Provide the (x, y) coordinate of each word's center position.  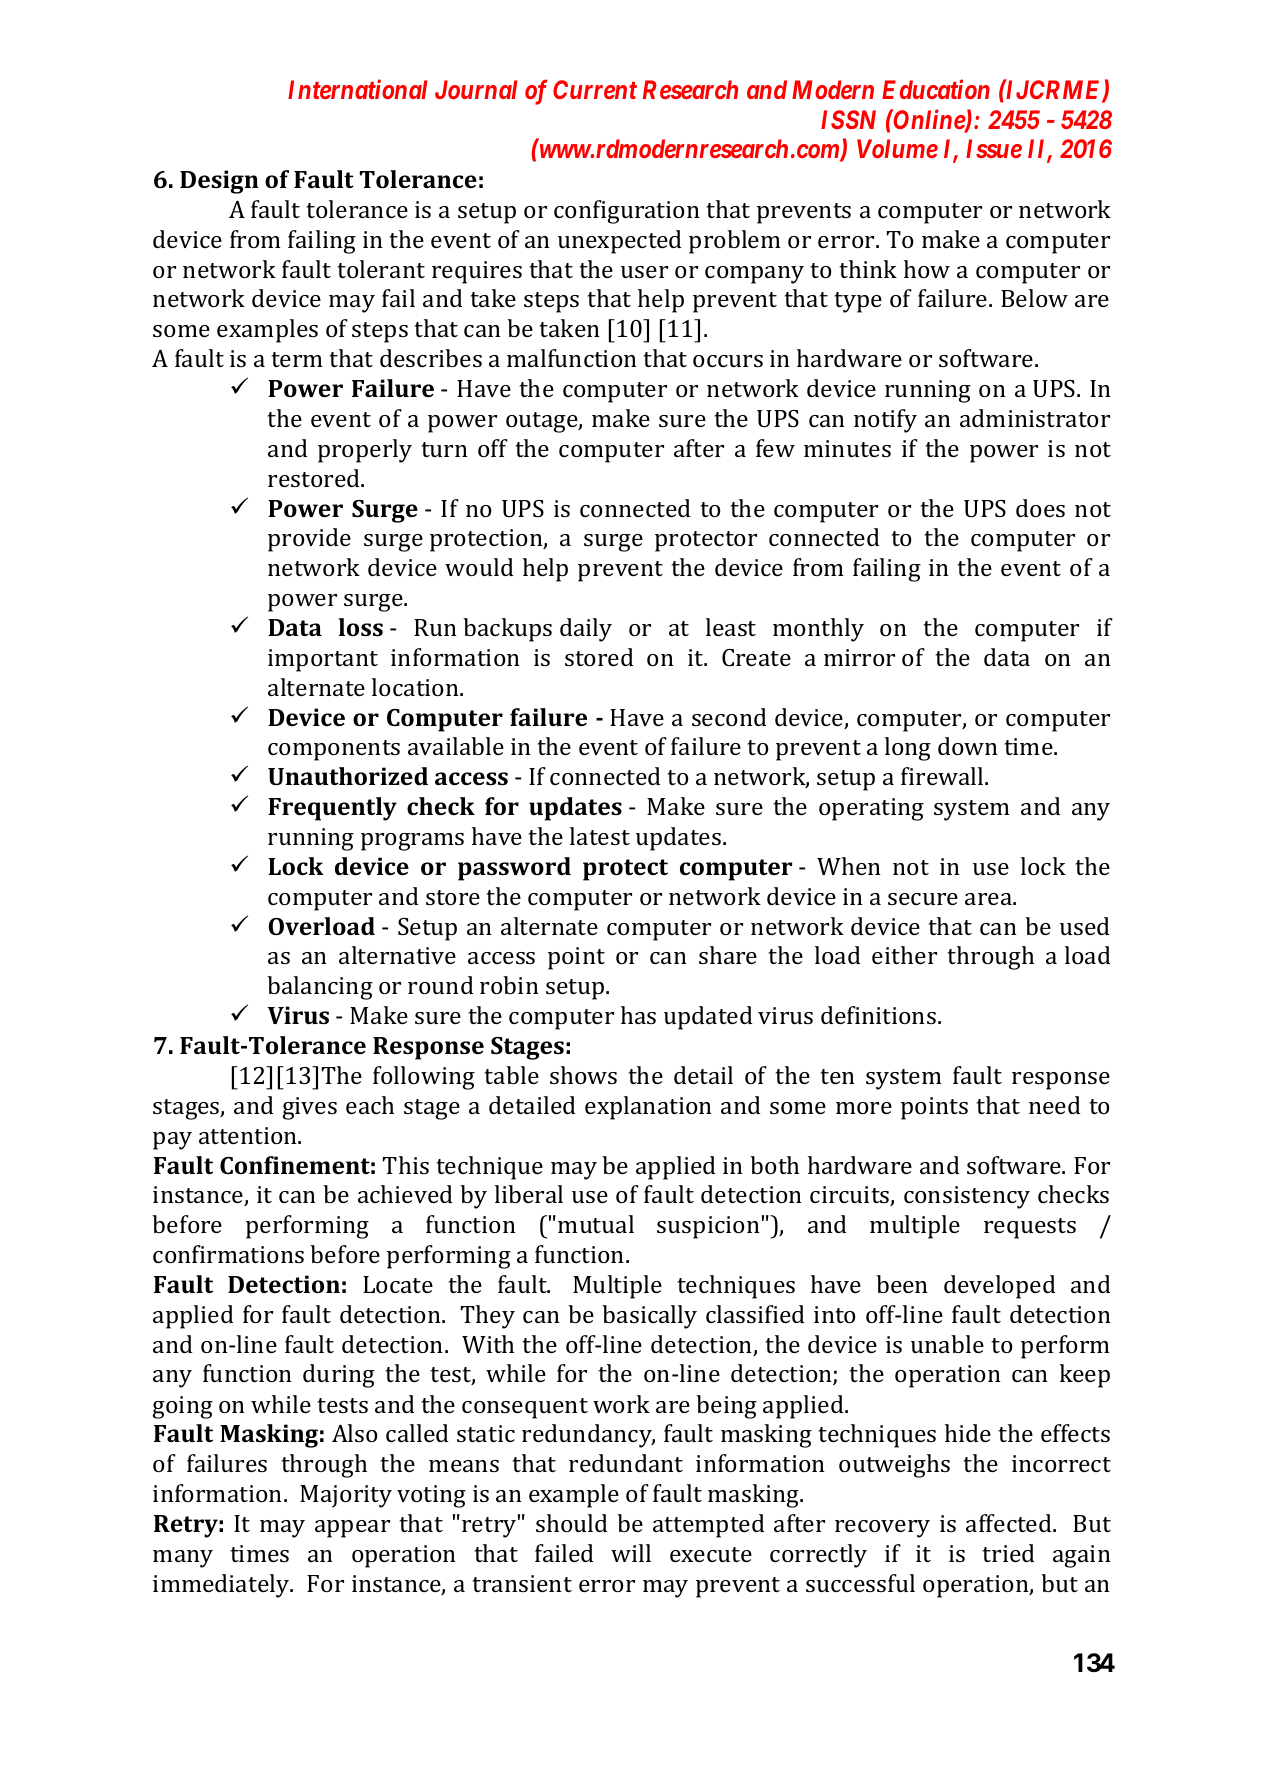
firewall (943, 776)
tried (1009, 1553)
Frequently (332, 809)
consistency (967, 1197)
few (775, 448)
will (631, 1553)
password (514, 869)
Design (219, 182)
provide (309, 540)
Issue (994, 148)
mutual (596, 1224)
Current (595, 89)
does (1040, 508)
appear (352, 1529)
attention (249, 1135)
